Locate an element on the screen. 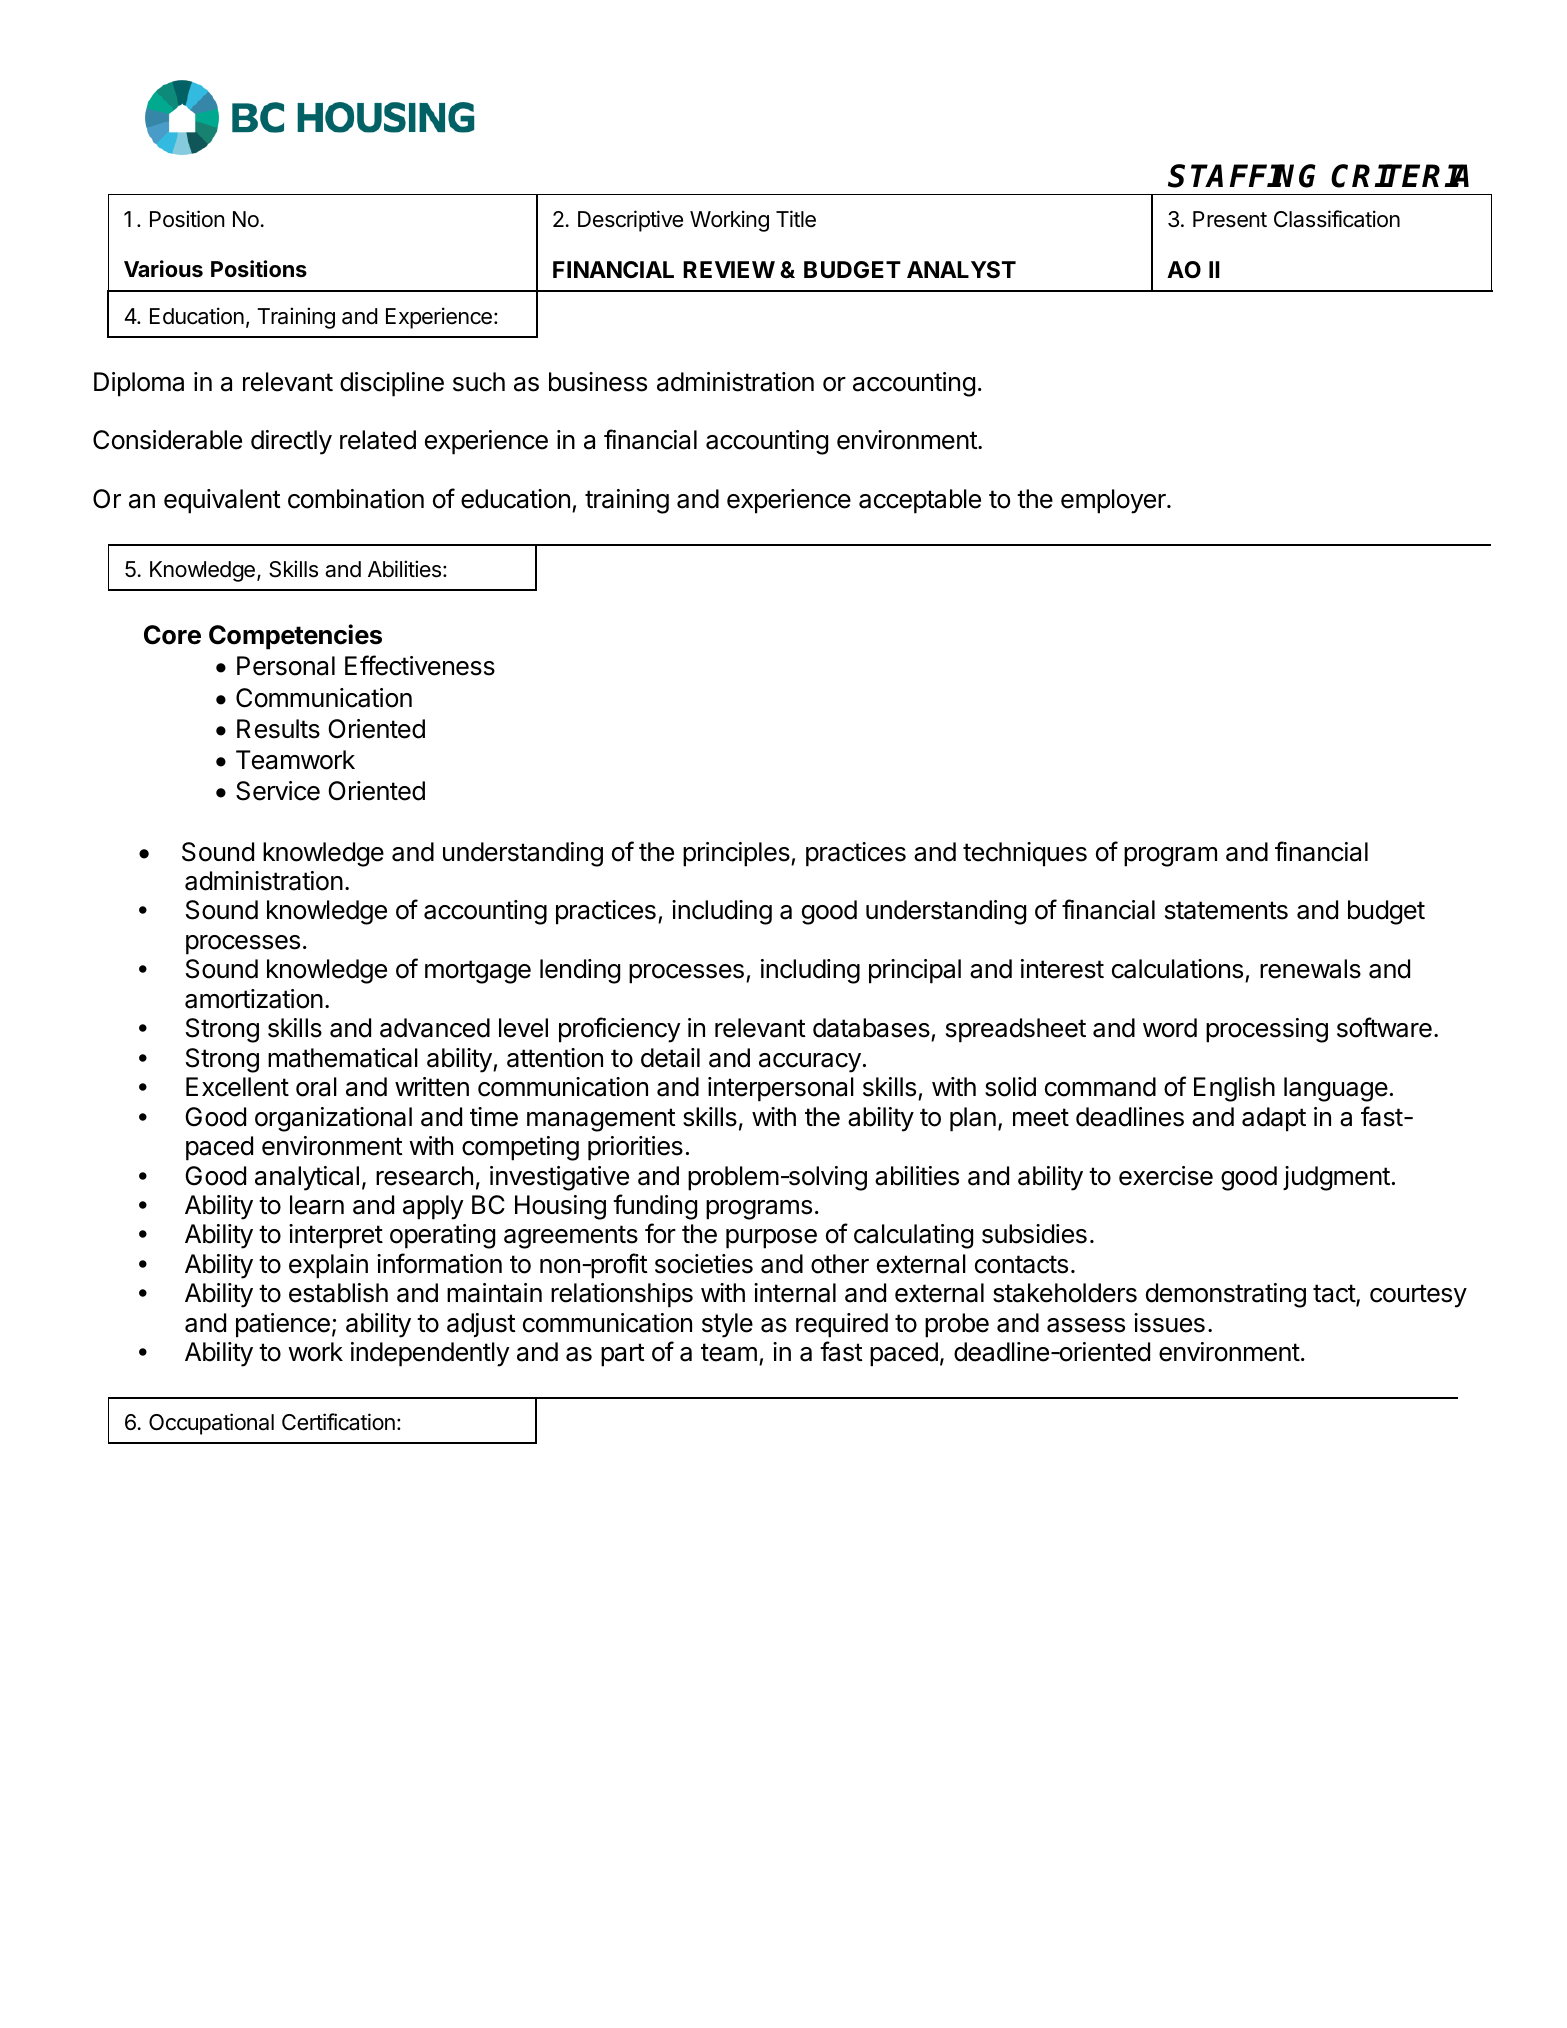 The width and height of the screenshot is (1567, 2028). acceptable is located at coordinates (920, 501).
